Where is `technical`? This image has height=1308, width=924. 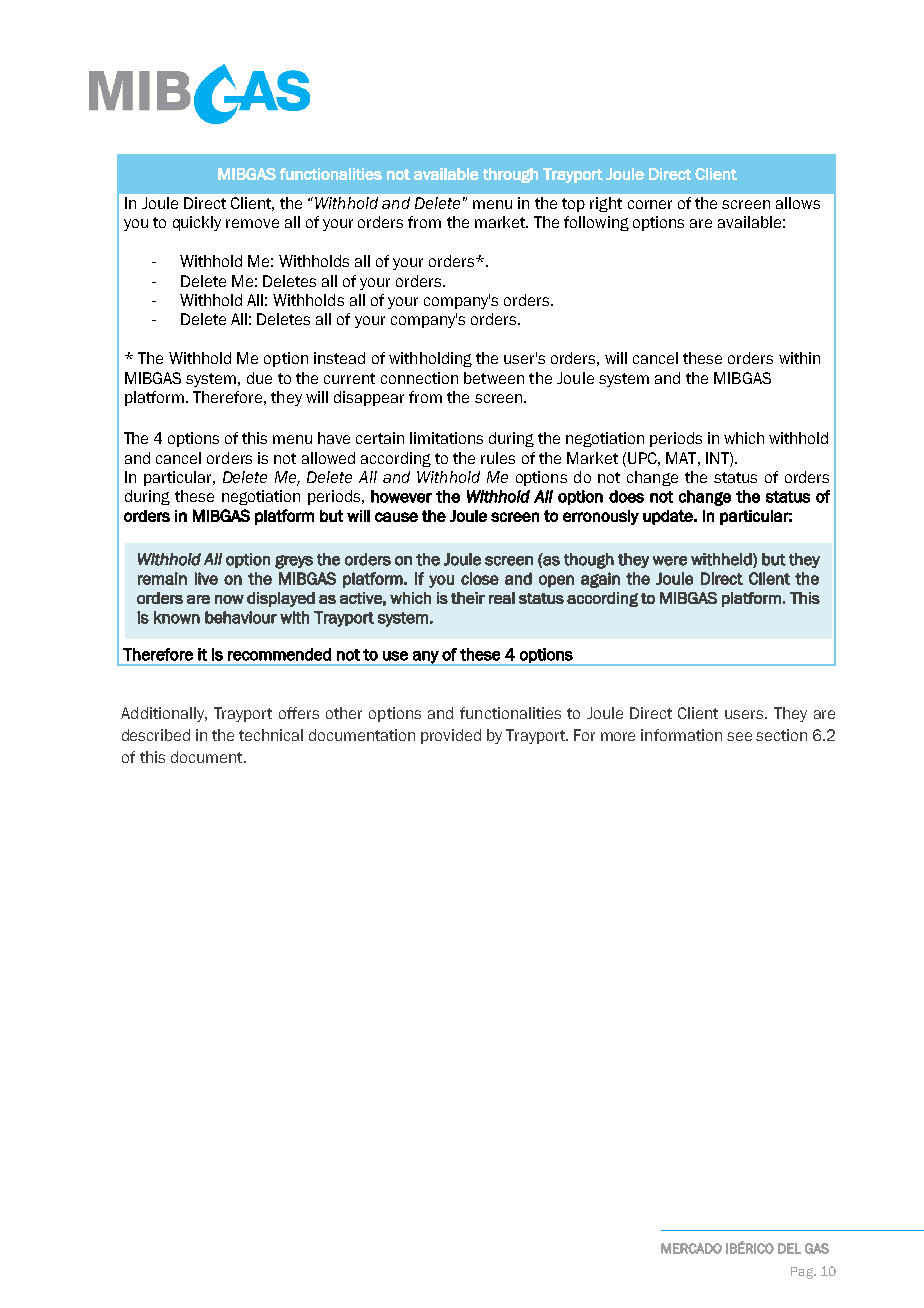
technical is located at coordinates (271, 735).
